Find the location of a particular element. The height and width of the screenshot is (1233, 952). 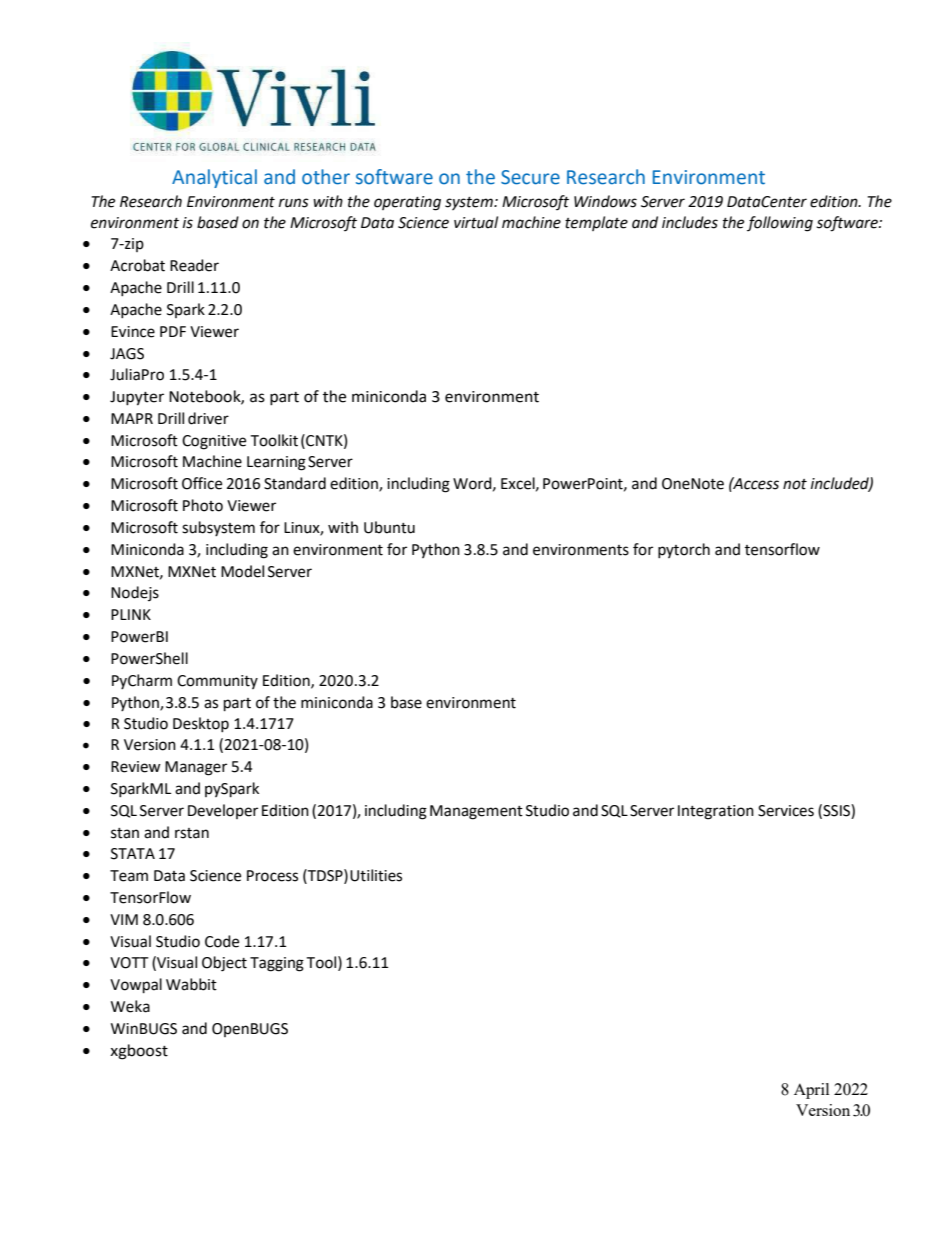

pytorch is located at coordinates (684, 550).
